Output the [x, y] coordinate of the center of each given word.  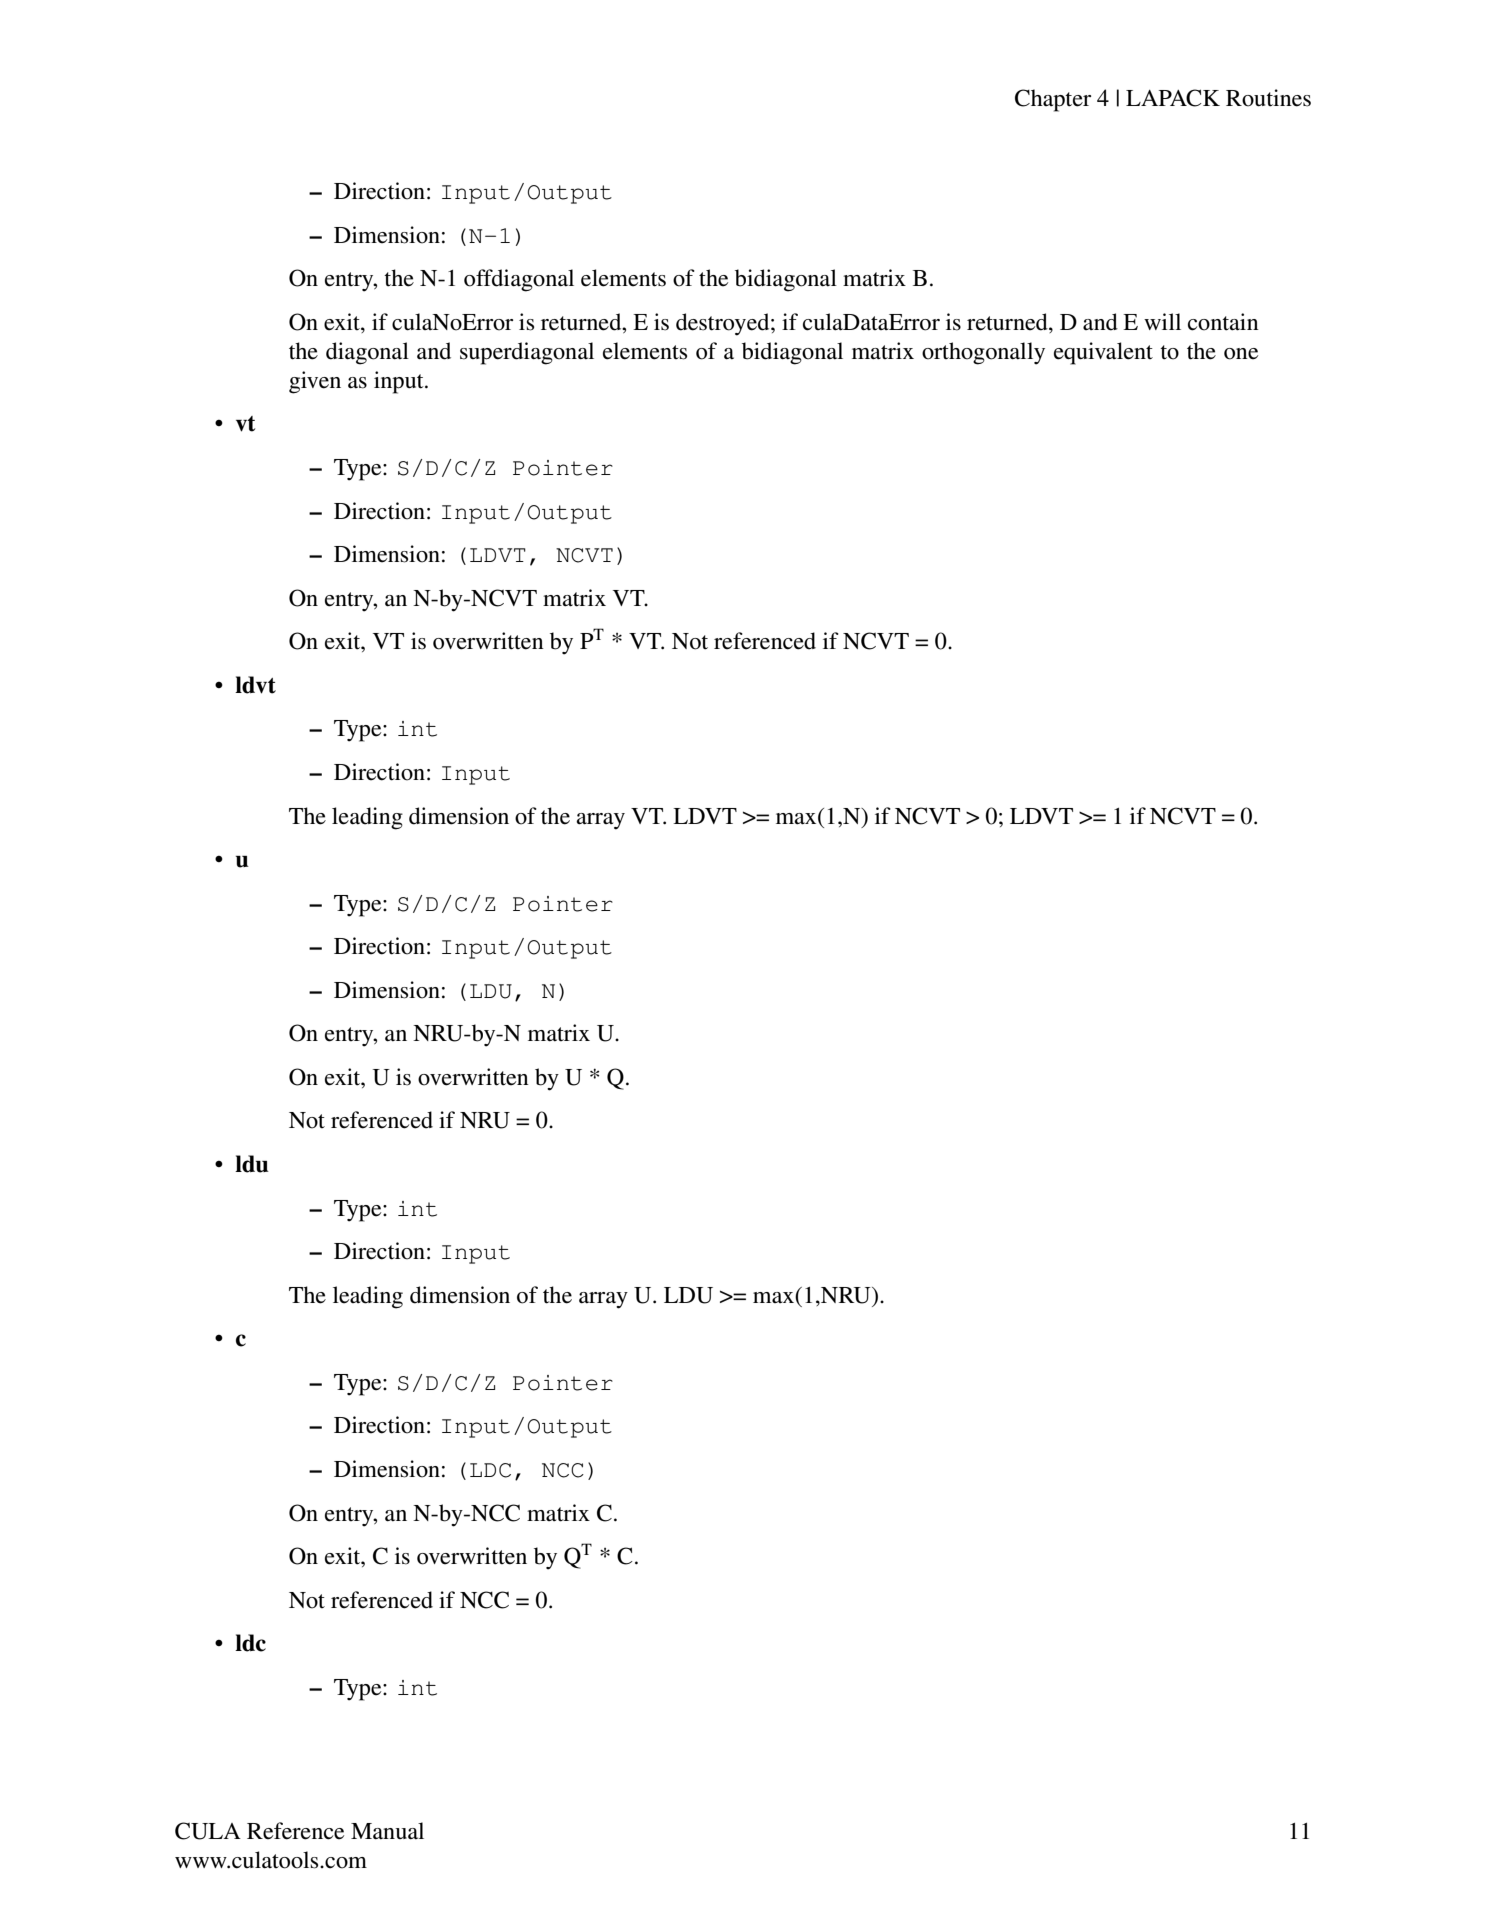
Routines [1268, 98]
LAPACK [1173, 98]
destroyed [724, 324]
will [1162, 321]
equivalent [1103, 353]
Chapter [1053, 100]
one [1241, 354]
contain [1223, 322]
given [315, 382]
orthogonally [983, 353]
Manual [387, 1831]
